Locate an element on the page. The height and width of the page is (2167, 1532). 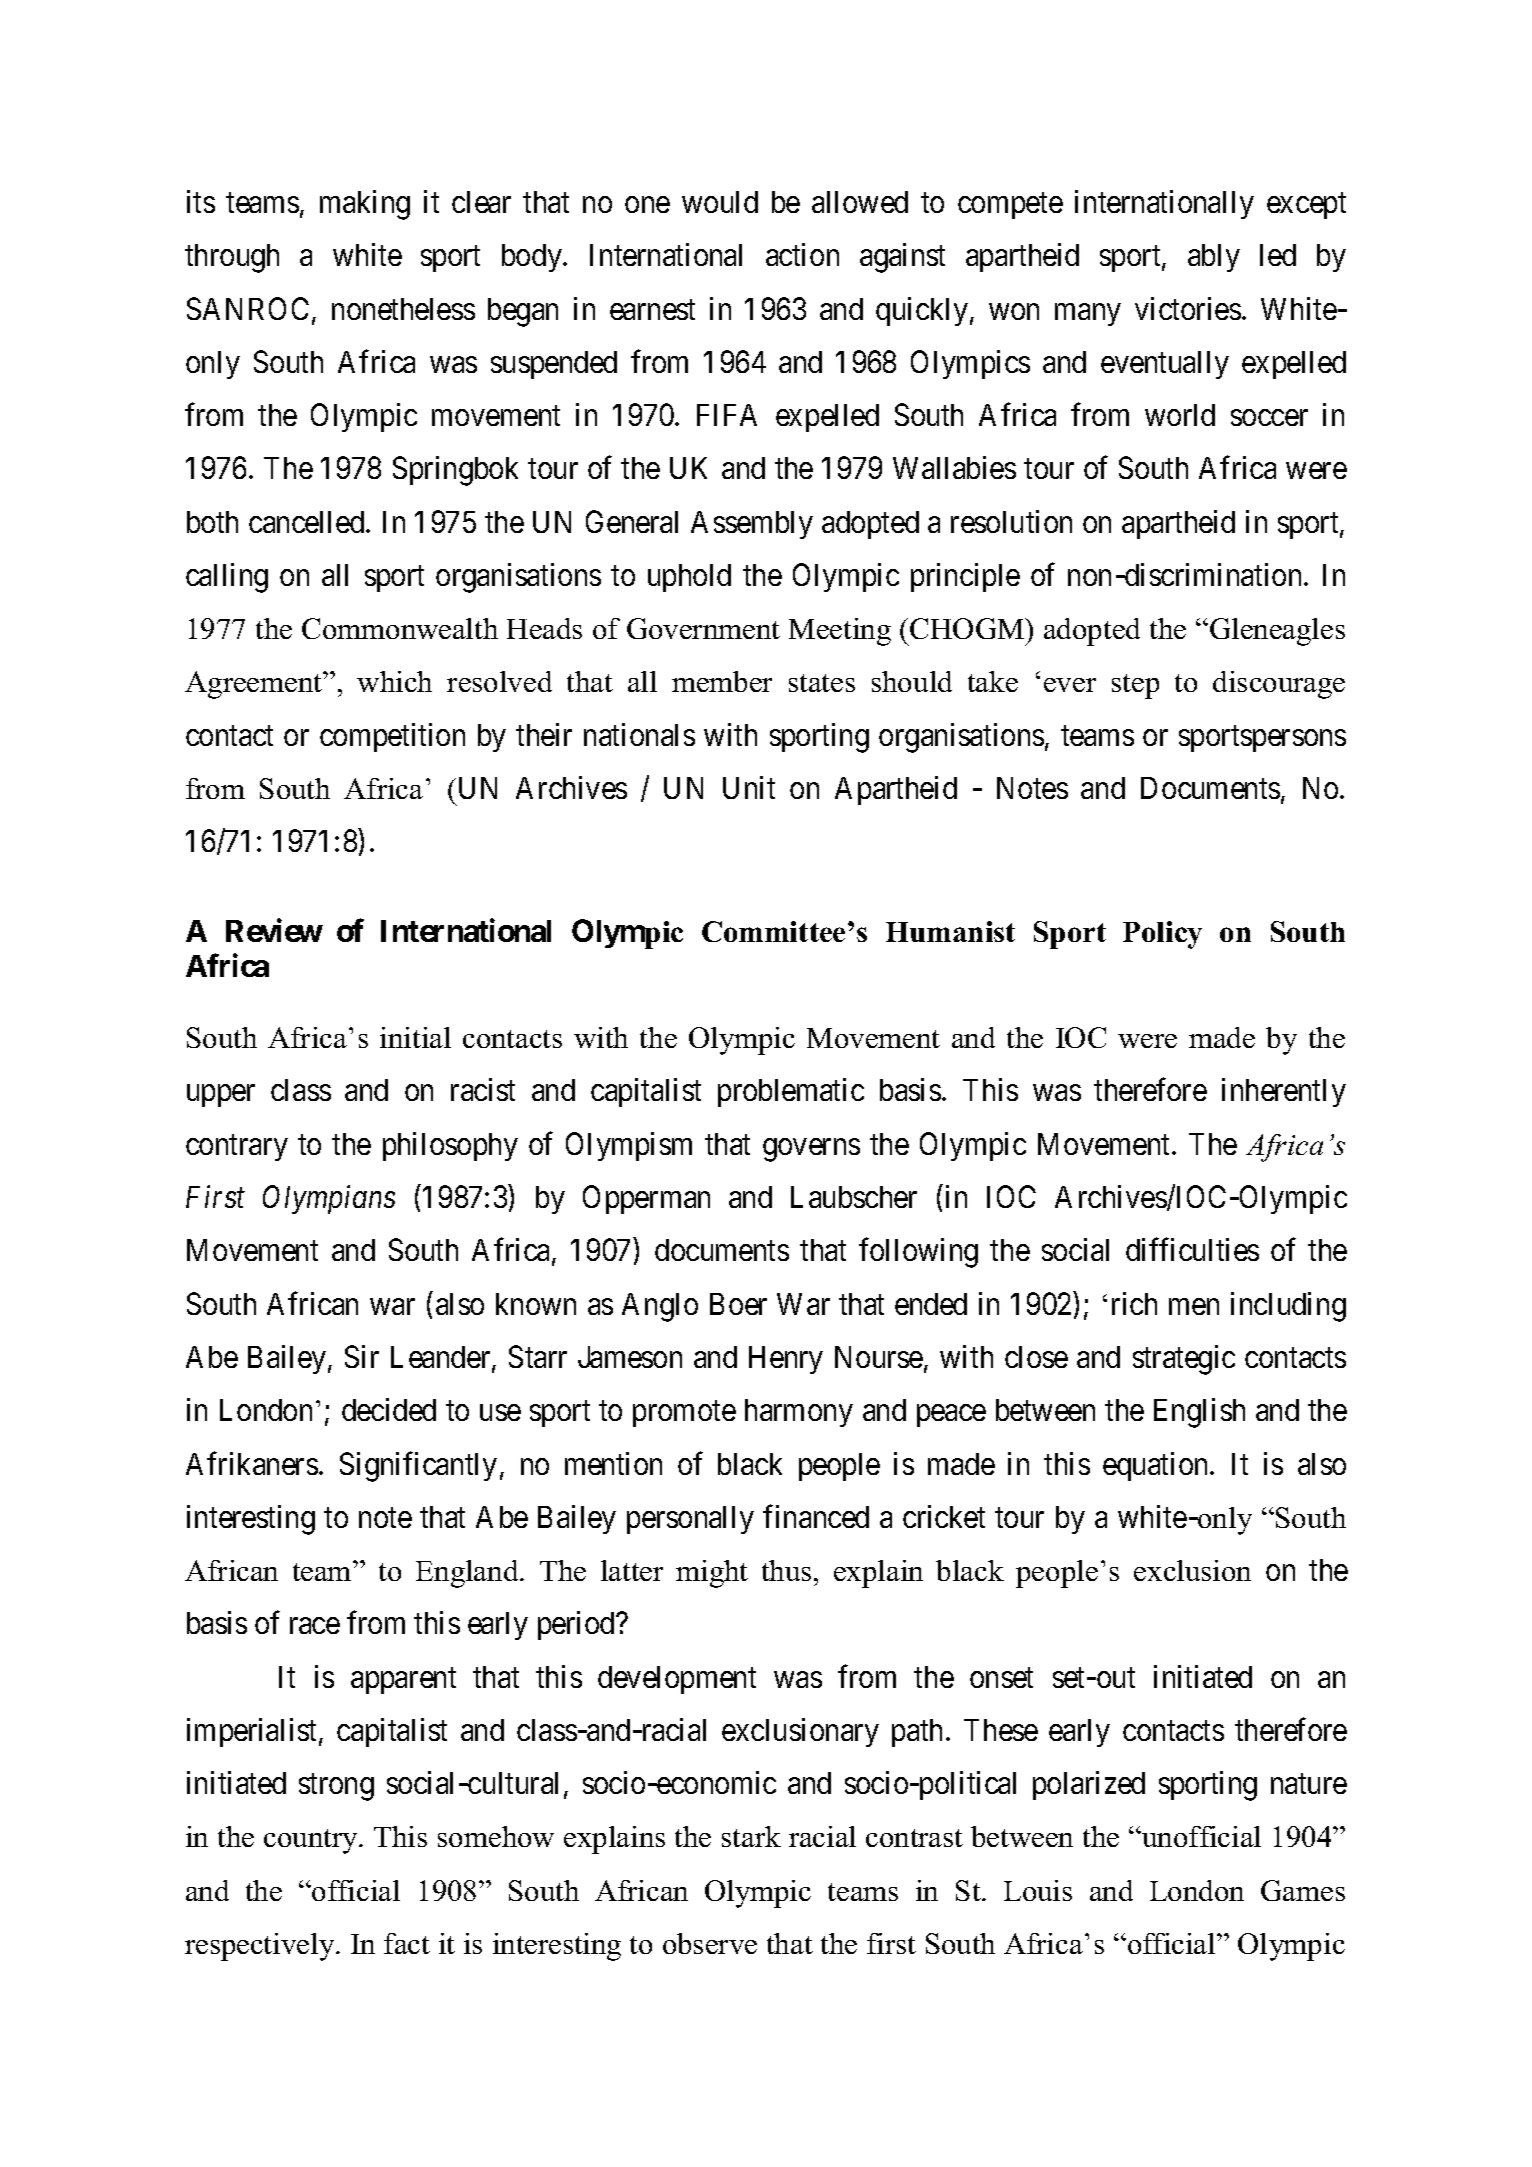
equation is located at coordinates (1157, 1466).
